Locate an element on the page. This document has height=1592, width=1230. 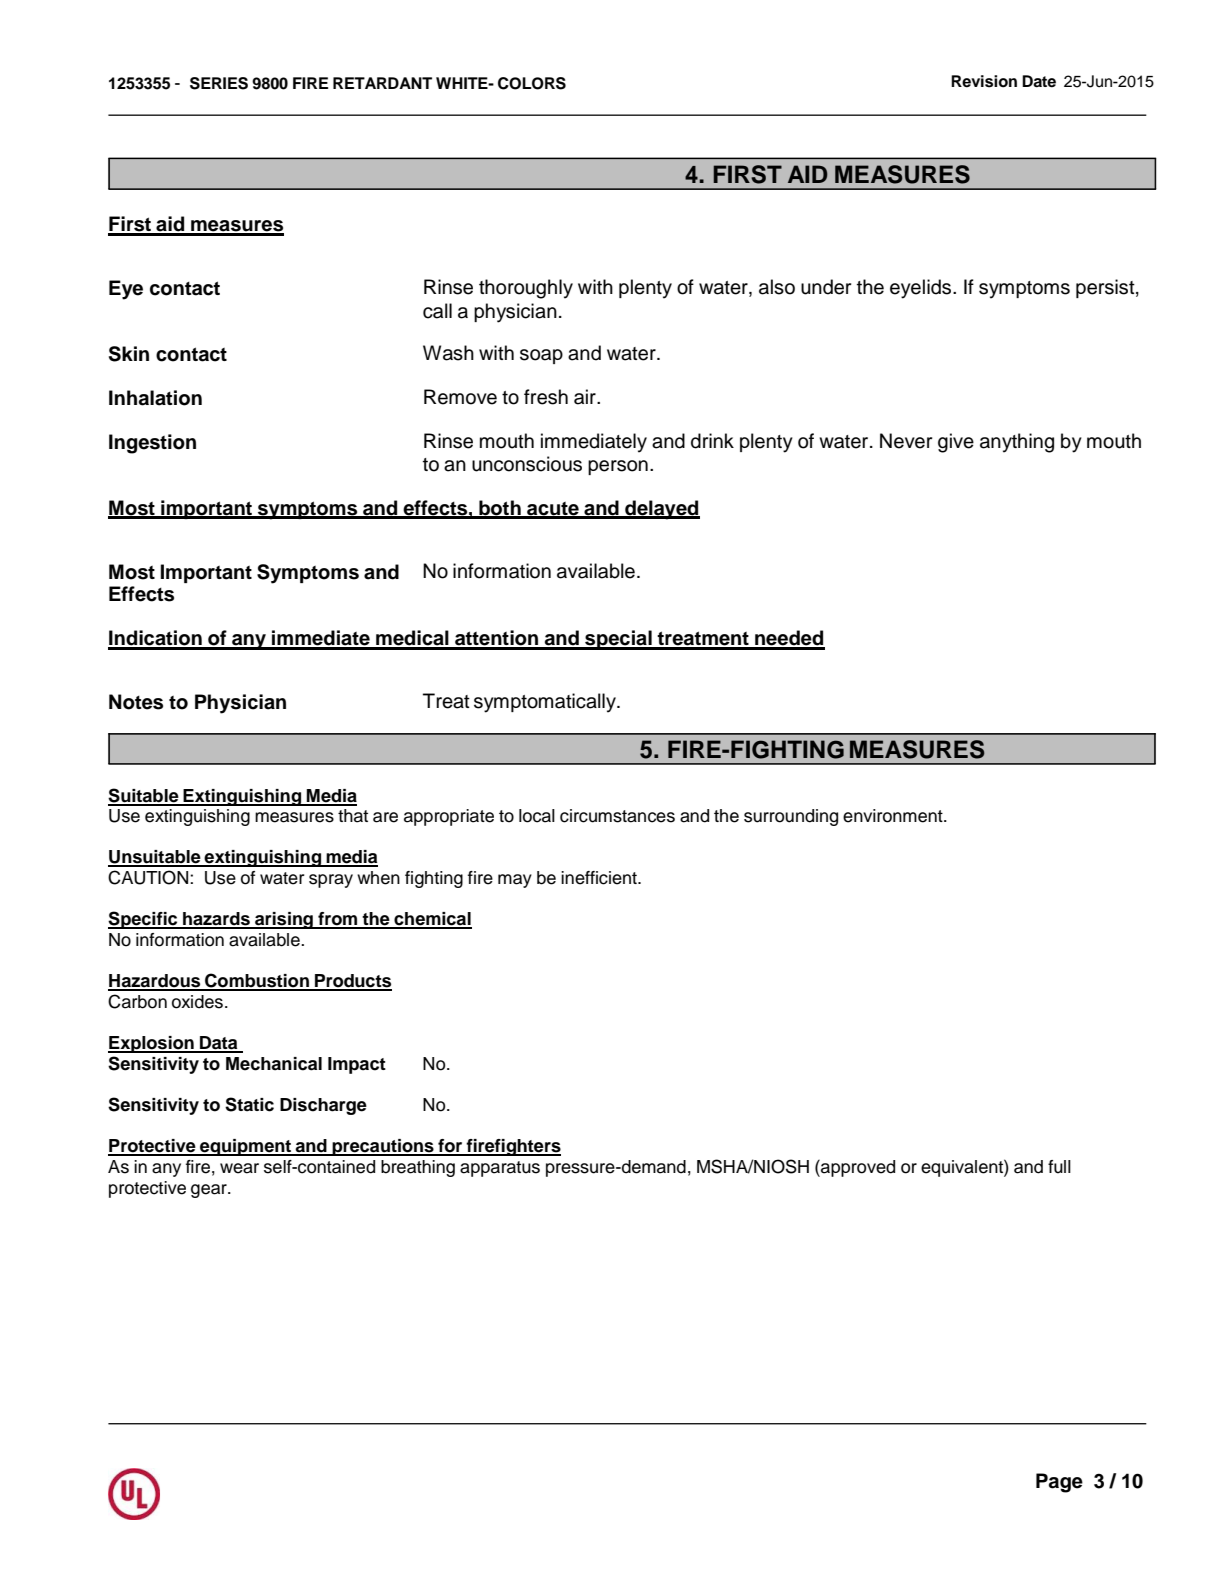
environment is located at coordinates (894, 816).
